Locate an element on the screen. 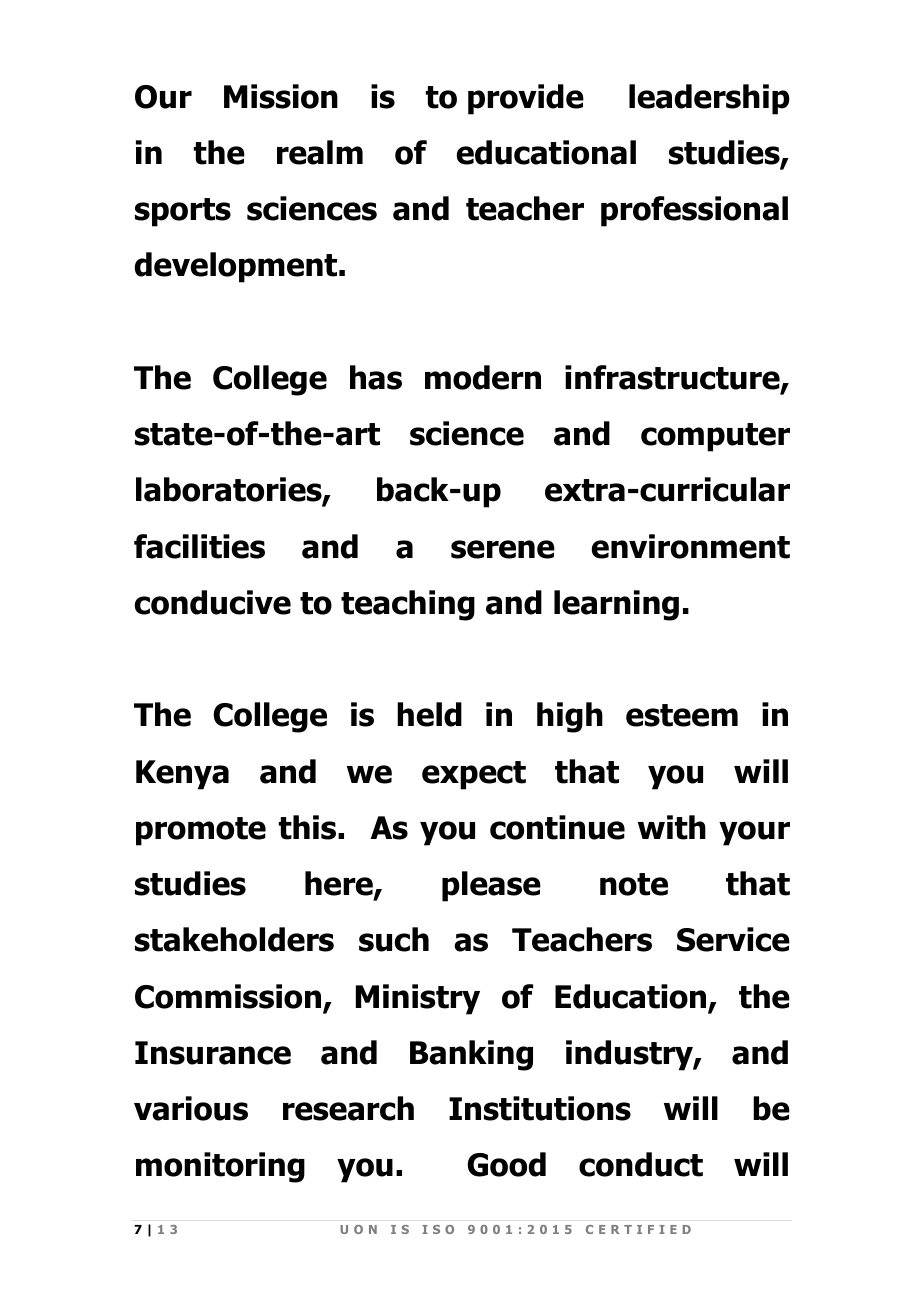 The width and height of the screenshot is (924, 1307). realm is located at coordinates (320, 152).
